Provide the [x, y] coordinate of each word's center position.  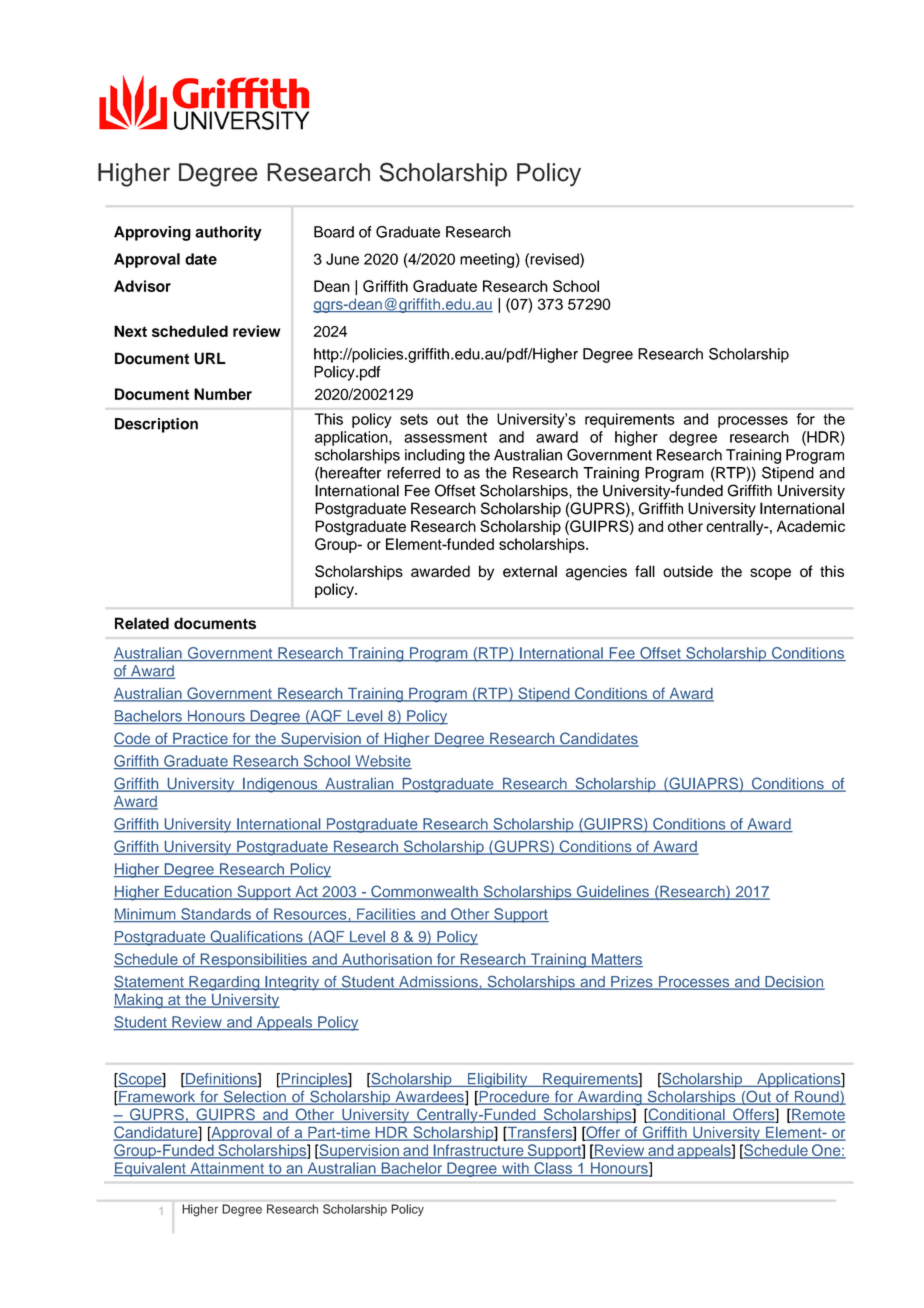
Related [142, 623]
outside [688, 571]
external [530, 571]
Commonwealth [424, 892]
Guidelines [612, 892]
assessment [445, 437]
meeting [487, 260]
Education [198, 893]
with [515, 1169]
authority [228, 233]
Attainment [227, 1169]
